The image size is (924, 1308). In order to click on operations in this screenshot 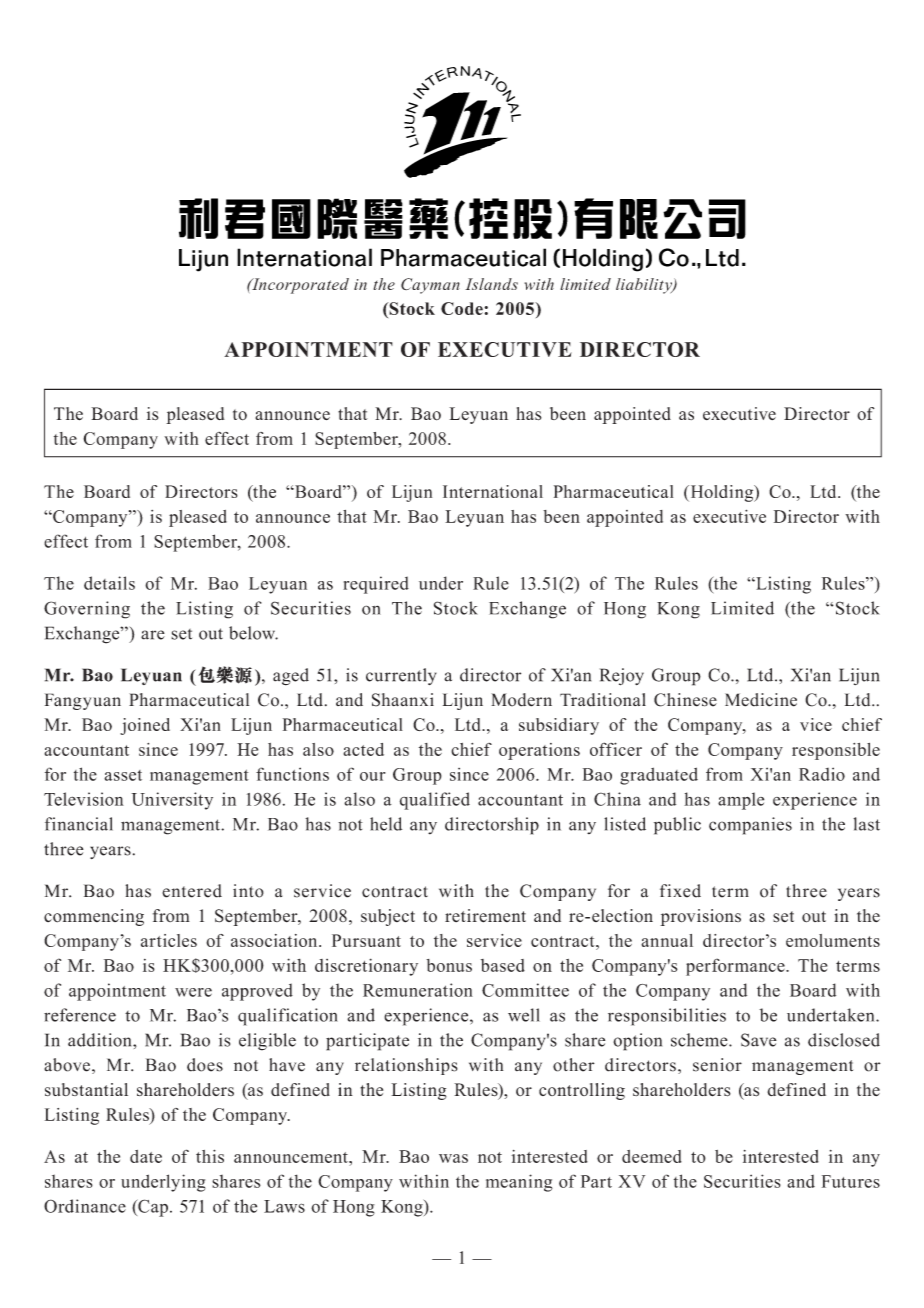, I will do `click(539, 751)`.
